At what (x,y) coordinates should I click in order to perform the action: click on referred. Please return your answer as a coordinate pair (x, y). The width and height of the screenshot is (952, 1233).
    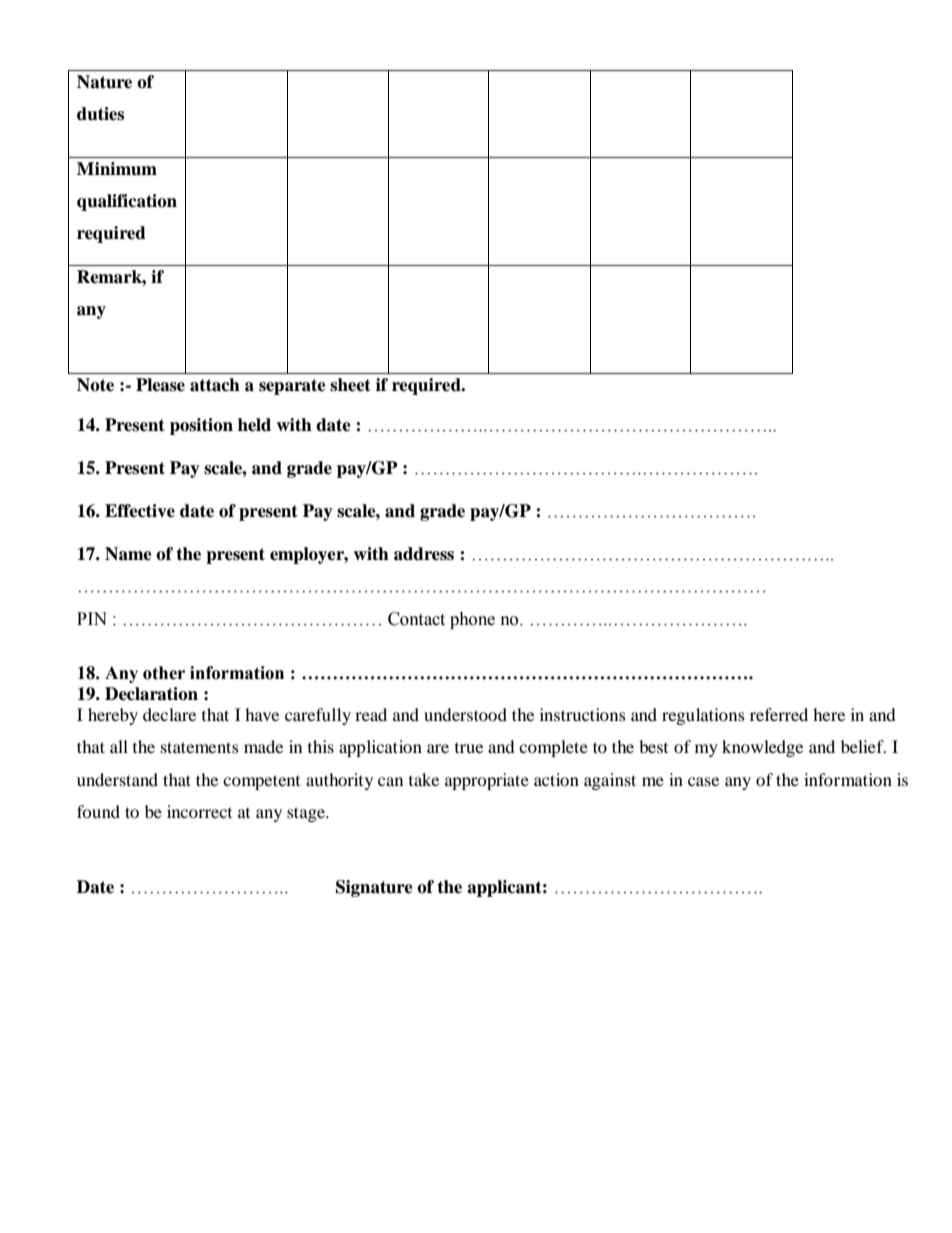
    Looking at the image, I should click on (779, 714).
